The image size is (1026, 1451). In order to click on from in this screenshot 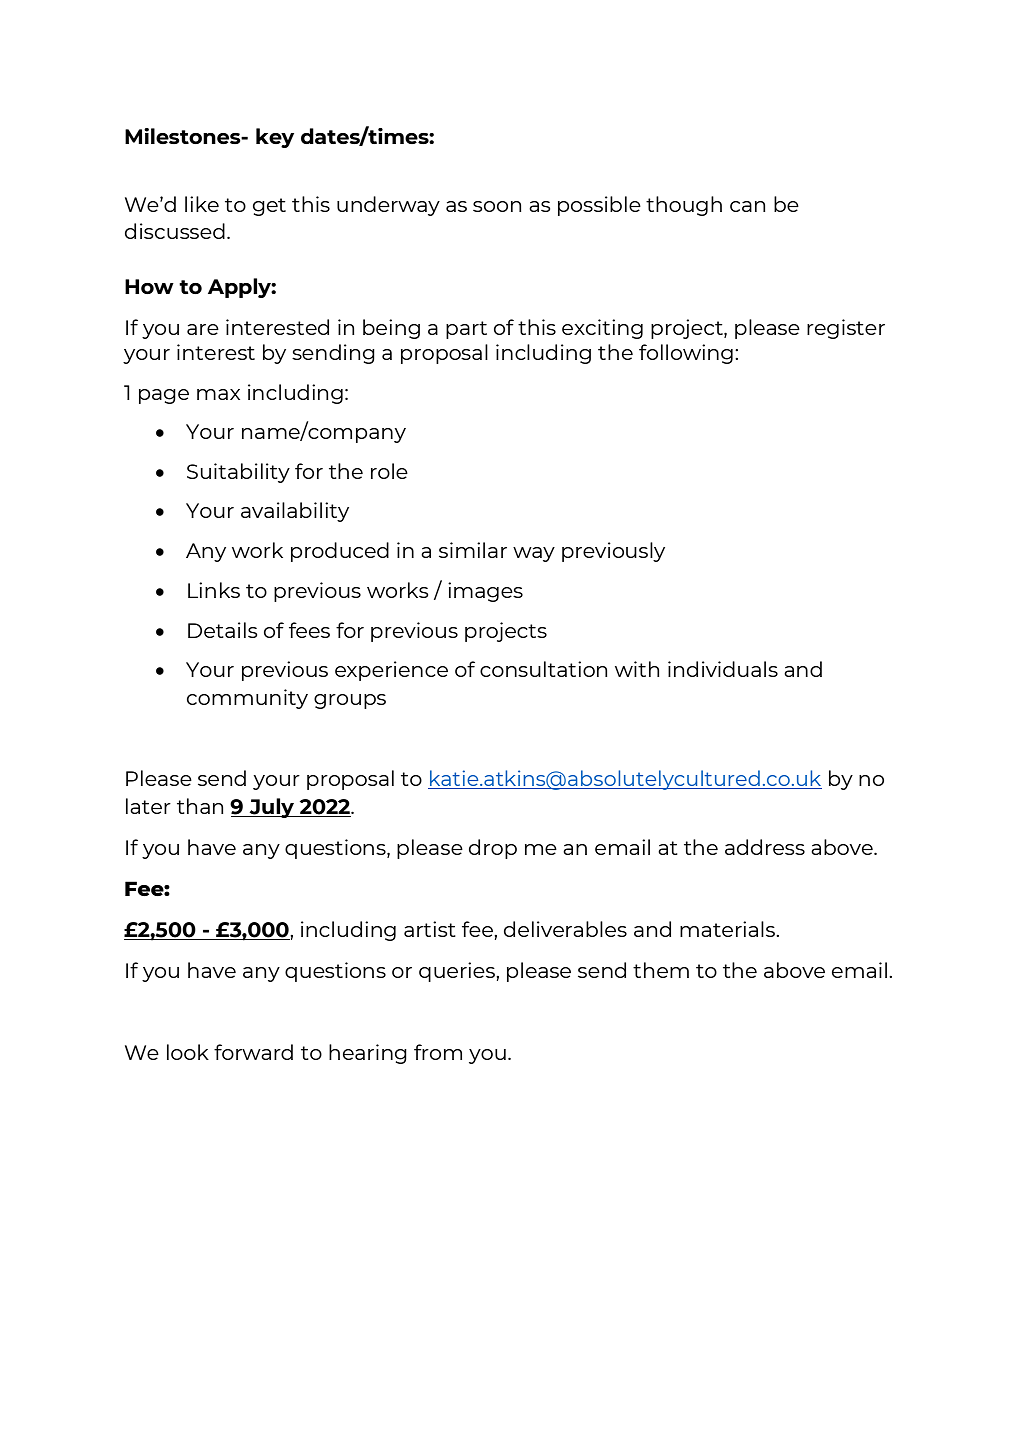, I will do `click(438, 1052)`.
